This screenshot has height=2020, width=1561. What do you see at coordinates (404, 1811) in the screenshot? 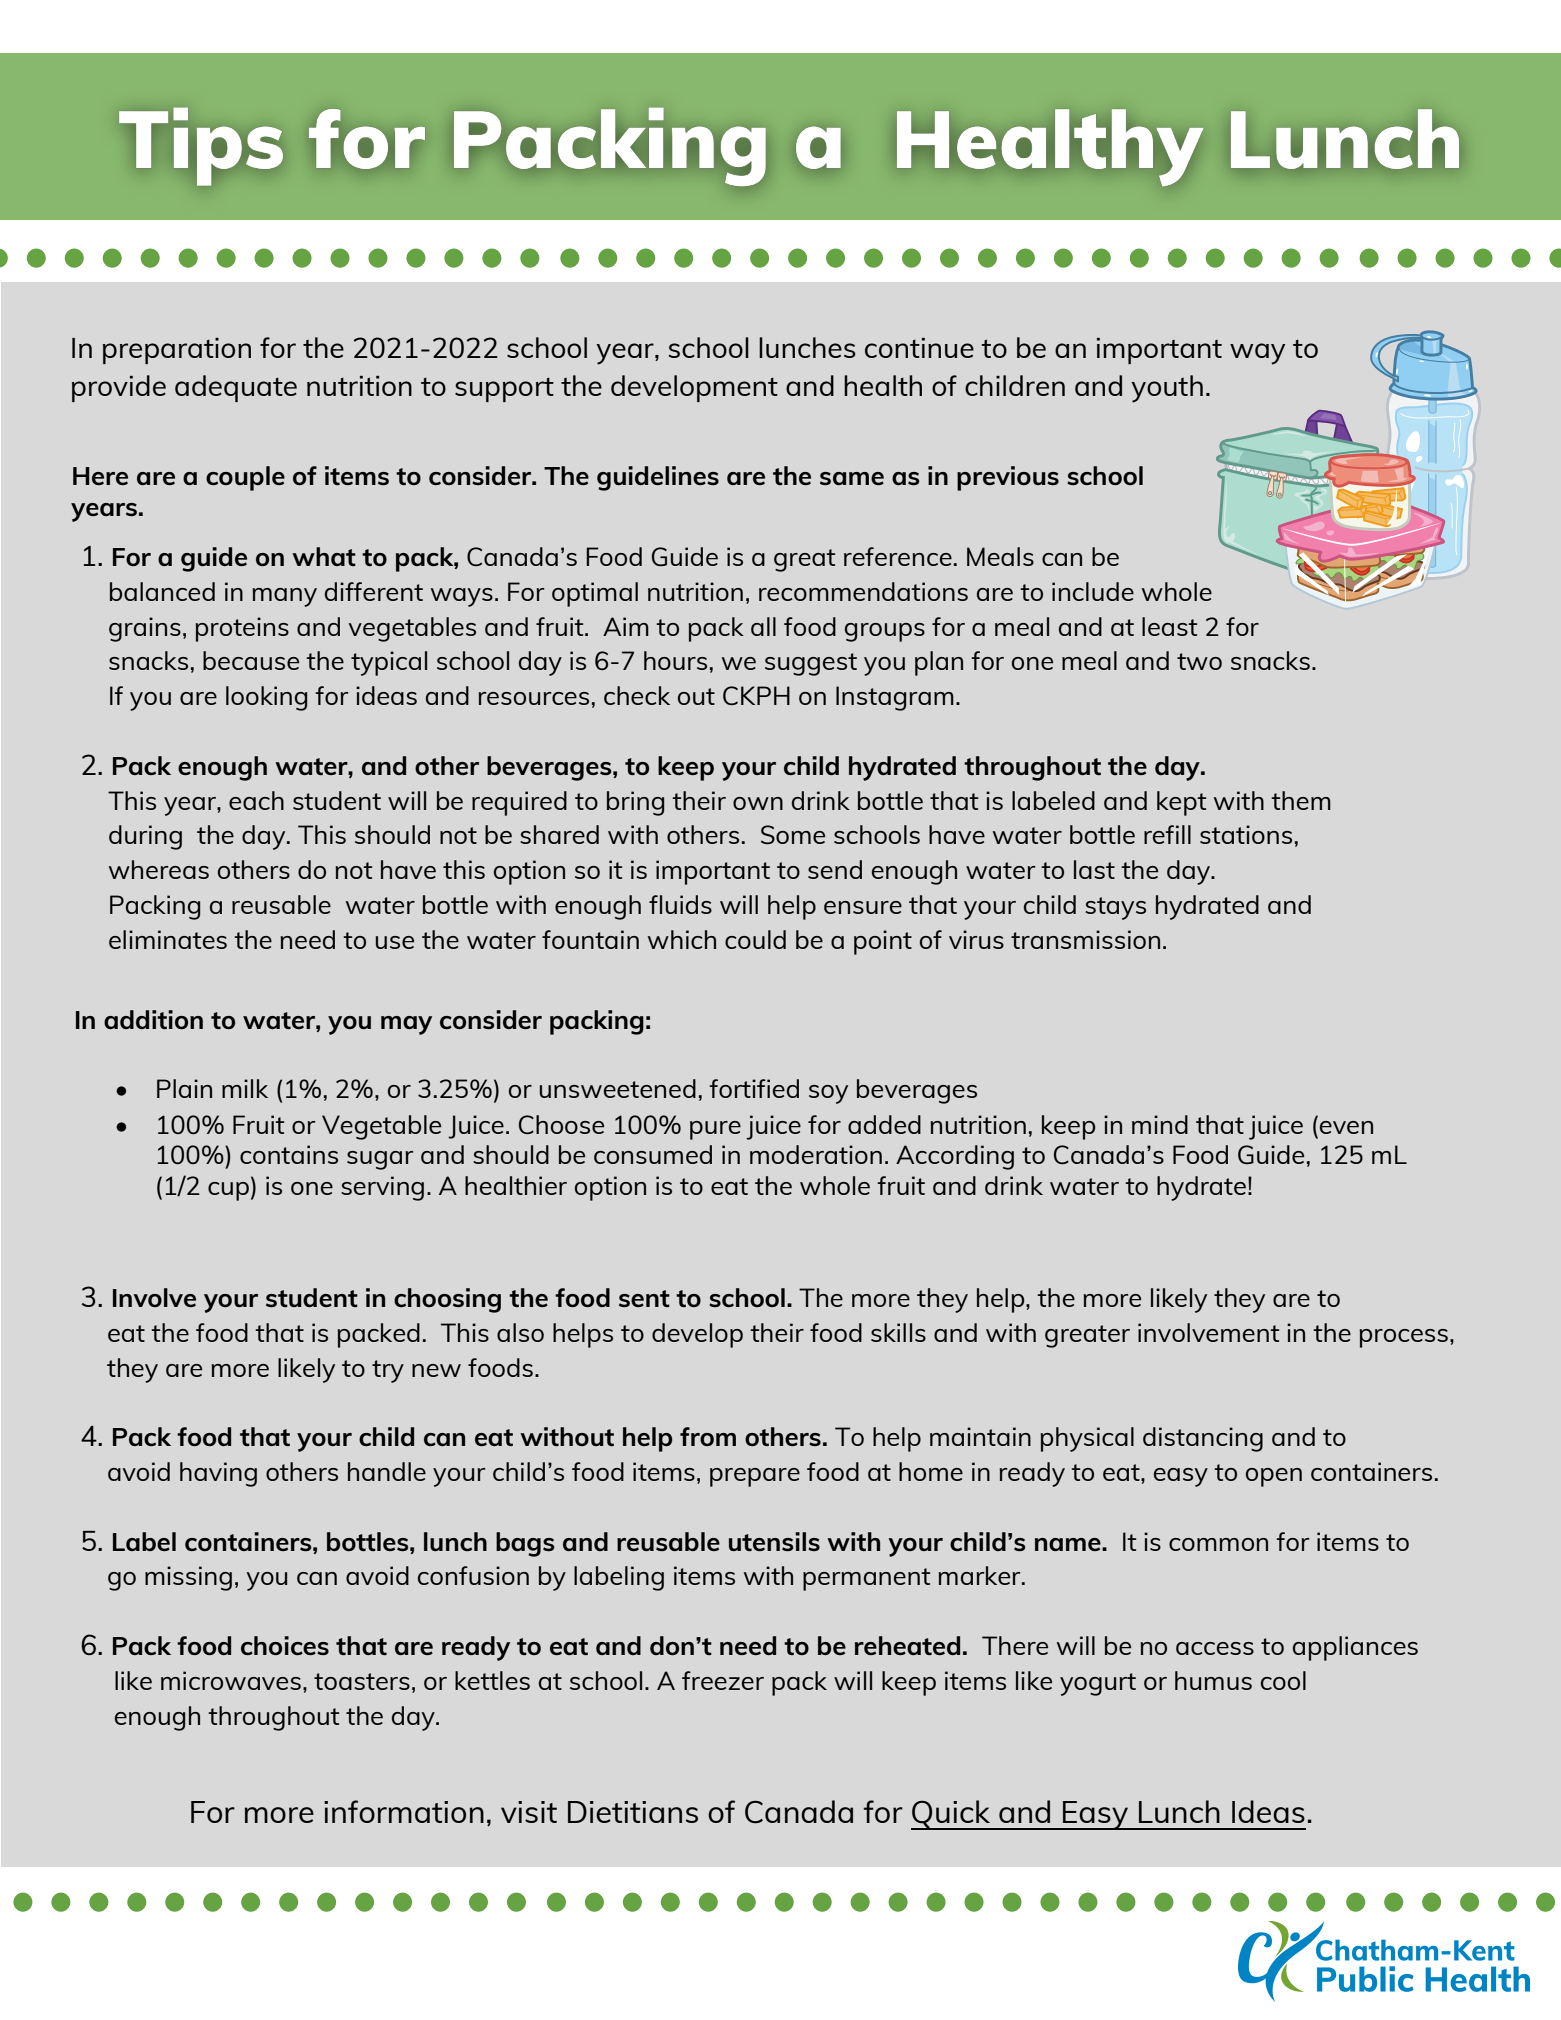
I see `information` at bounding box center [404, 1811].
